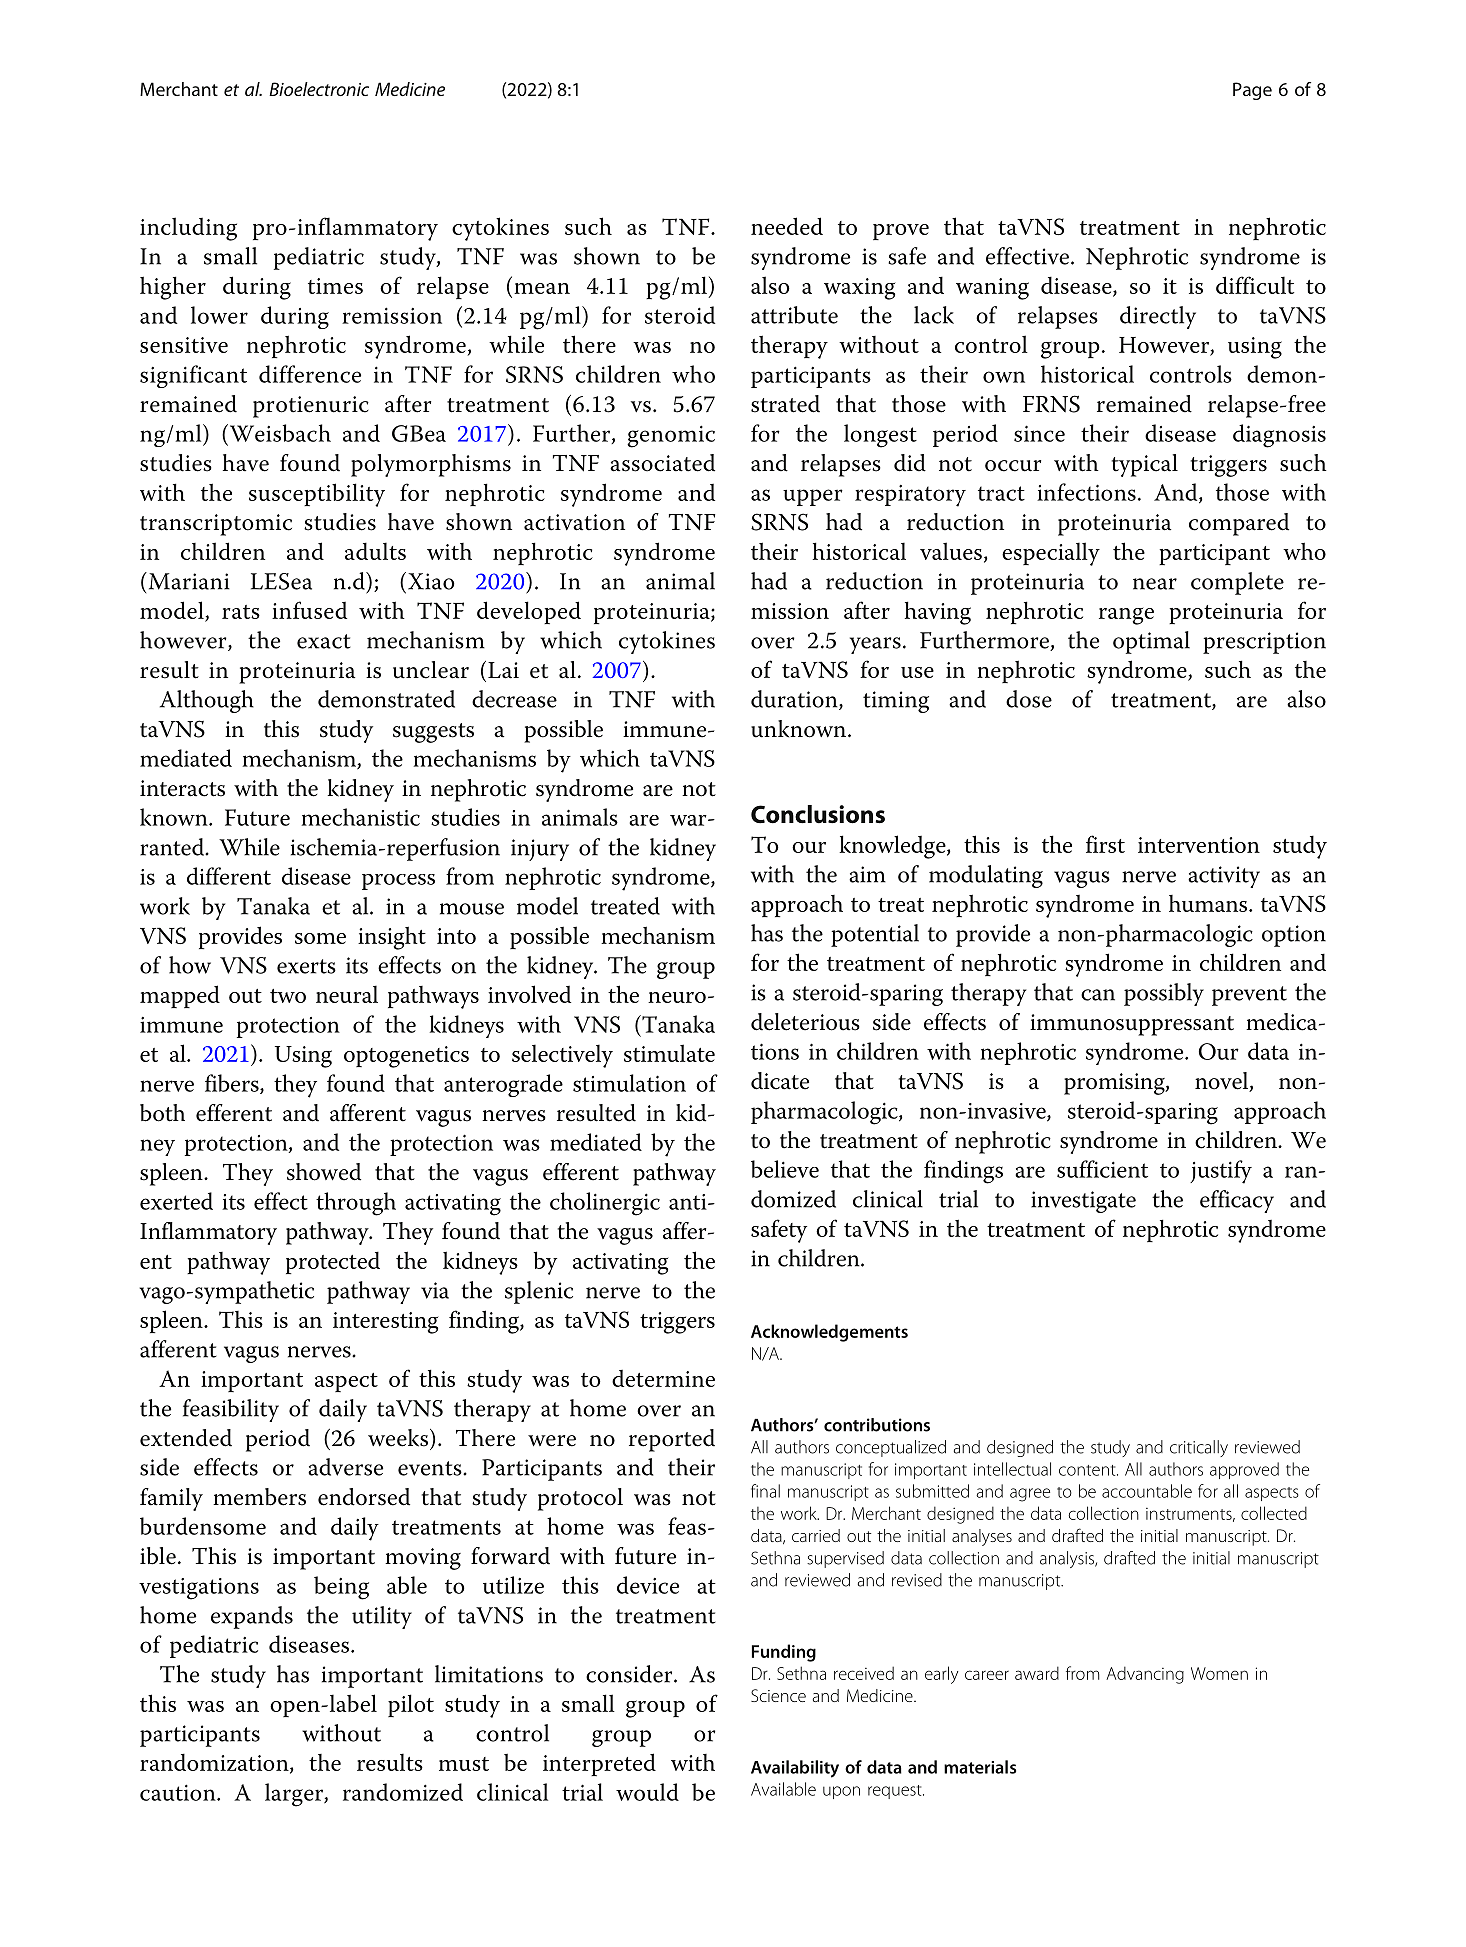 The image size is (1466, 1947). Describe the element at coordinates (795, 1769) in the screenshot. I see `Availability` at that location.
